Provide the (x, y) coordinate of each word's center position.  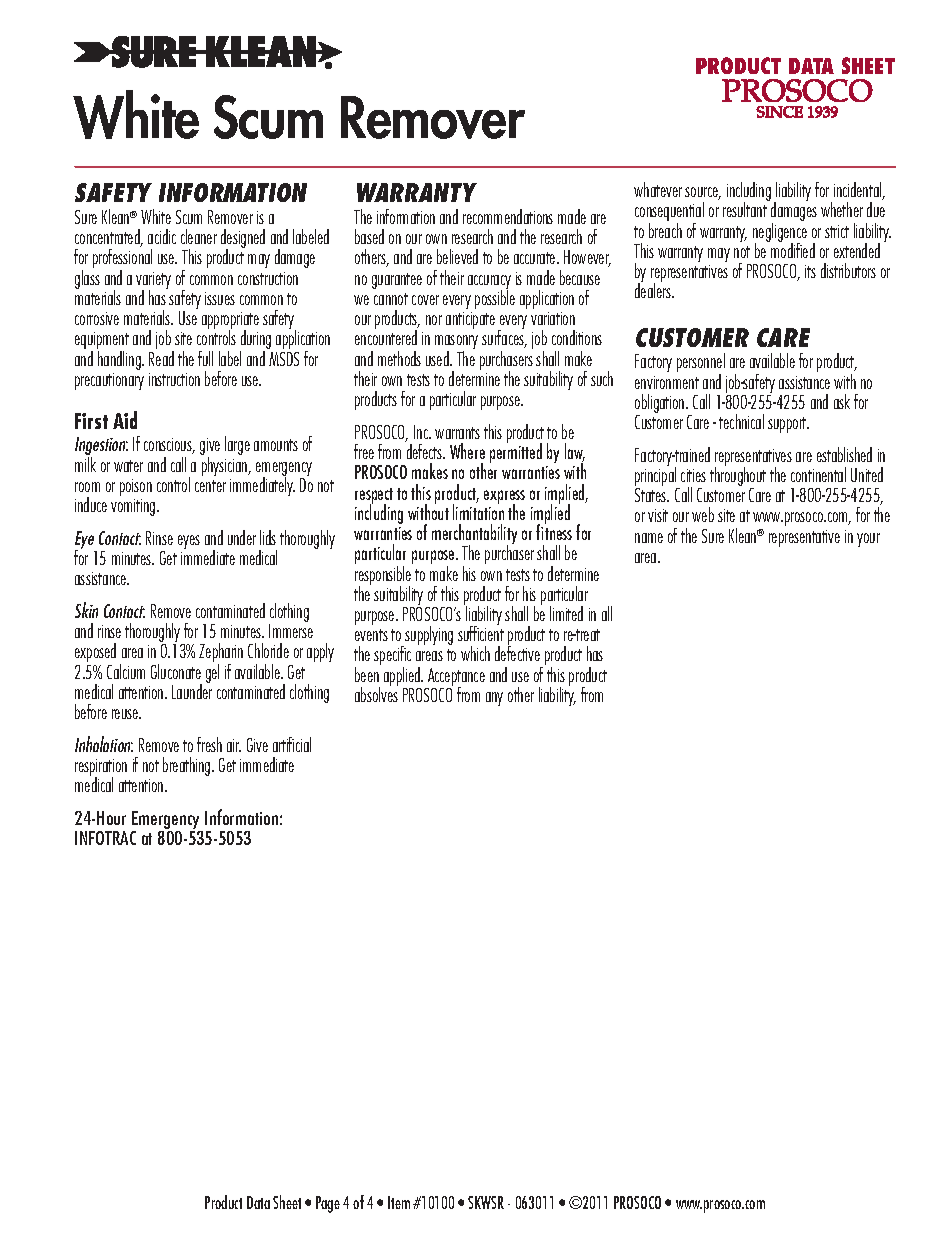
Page (328, 1204)
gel (212, 673)
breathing (188, 766)
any (494, 699)
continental (818, 474)
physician (226, 466)
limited (566, 613)
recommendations (508, 216)
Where (467, 451)
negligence (780, 233)
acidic (162, 236)
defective (517, 652)
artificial (292, 744)
